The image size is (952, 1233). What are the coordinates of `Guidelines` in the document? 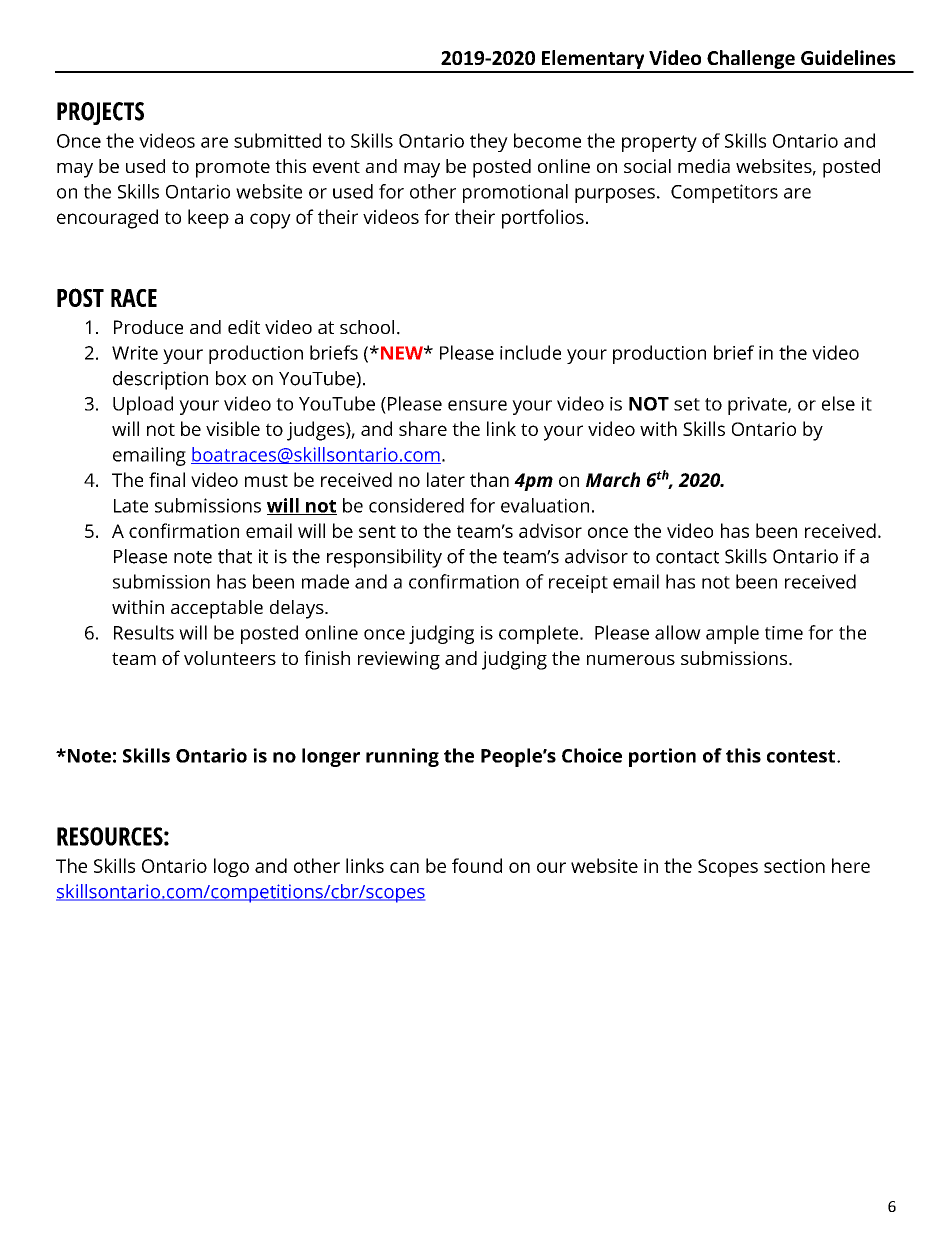 It's located at (848, 57).
